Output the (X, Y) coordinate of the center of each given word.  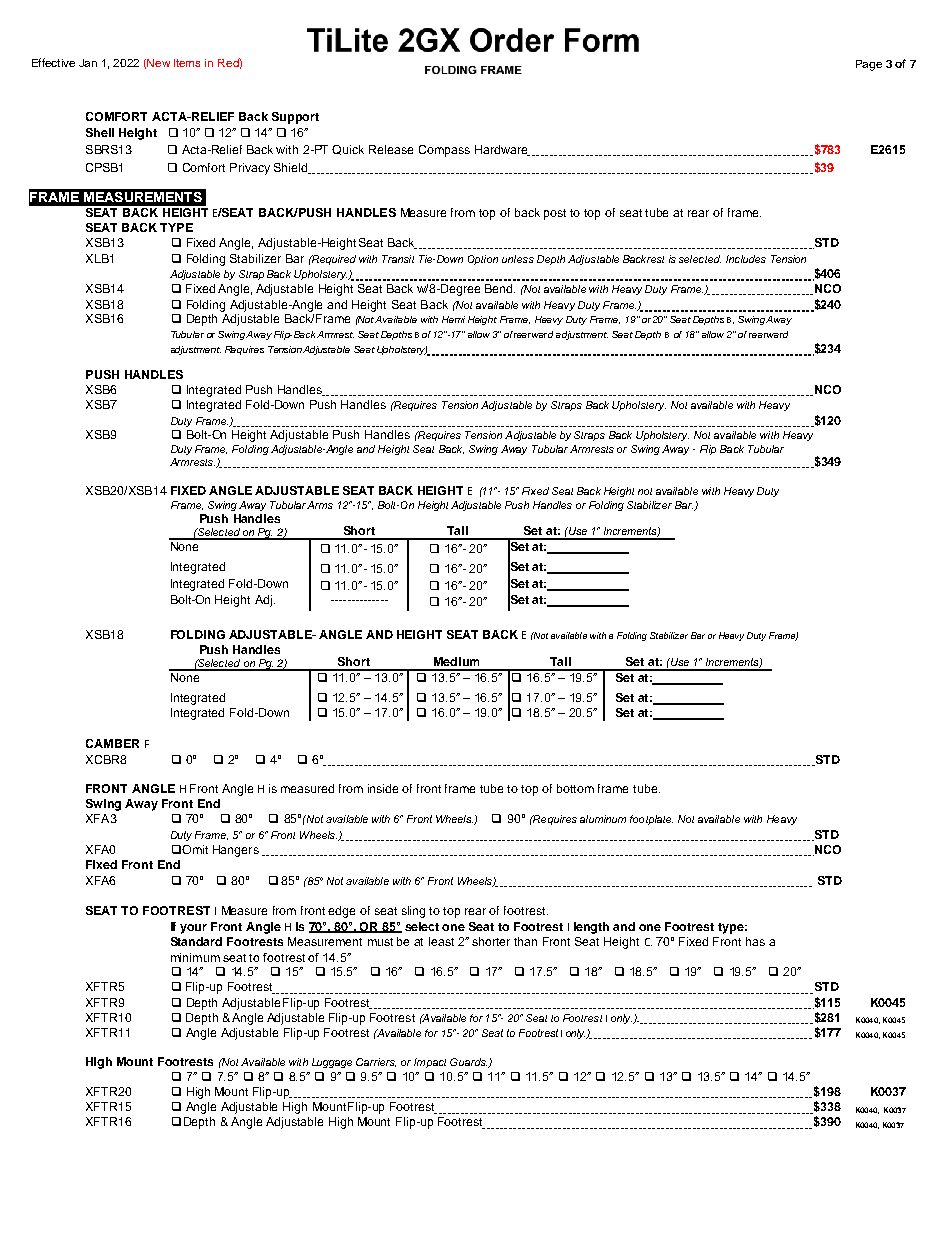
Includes (746, 259)
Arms (320, 505)
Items (187, 63)
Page (869, 65)
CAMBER (112, 743)
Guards (468, 1062)
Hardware (502, 150)
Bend (500, 288)
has (755, 941)
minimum (195, 957)
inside (383, 788)
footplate (651, 820)
